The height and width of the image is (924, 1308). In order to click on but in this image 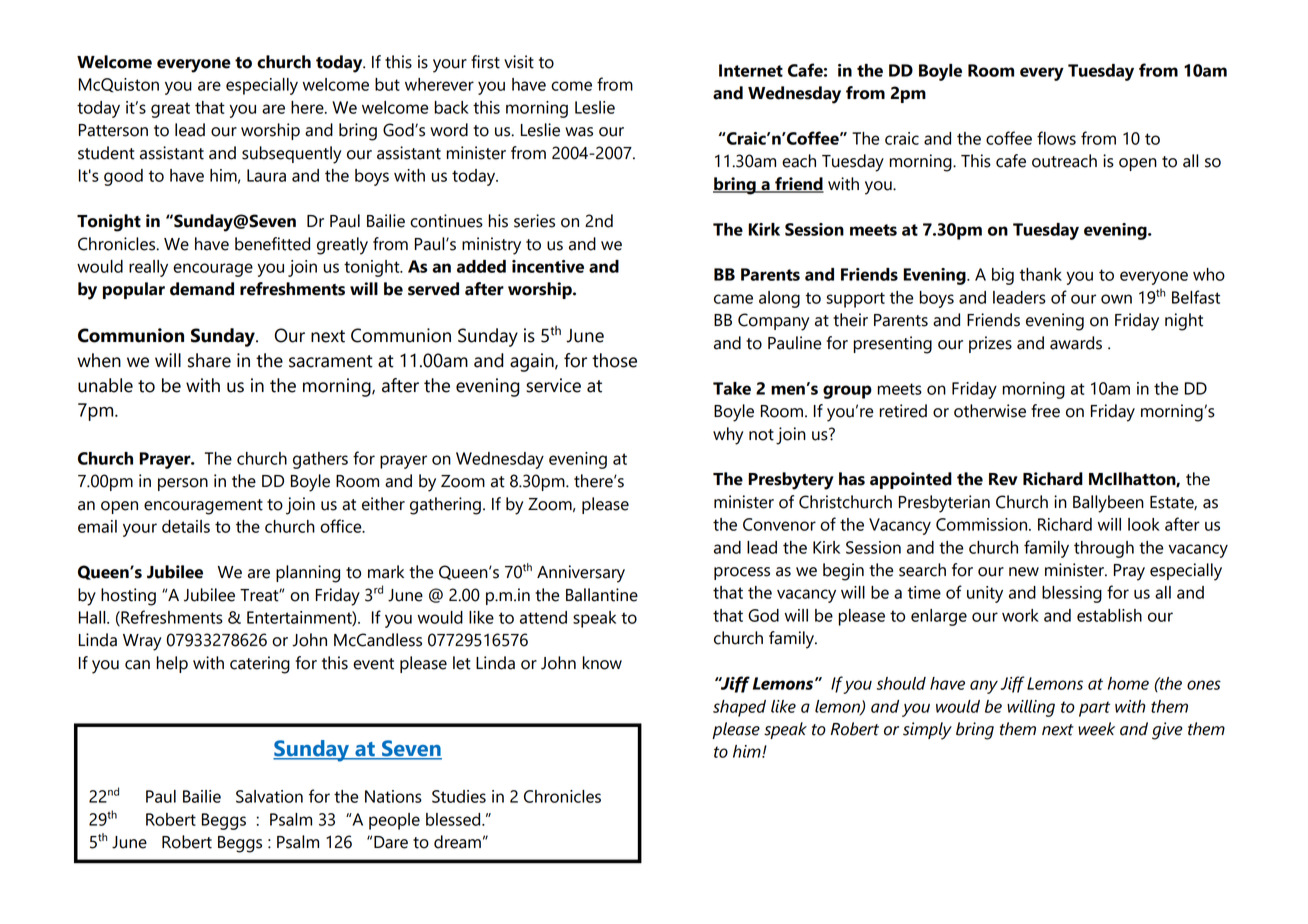, I will do `click(387, 84)`.
